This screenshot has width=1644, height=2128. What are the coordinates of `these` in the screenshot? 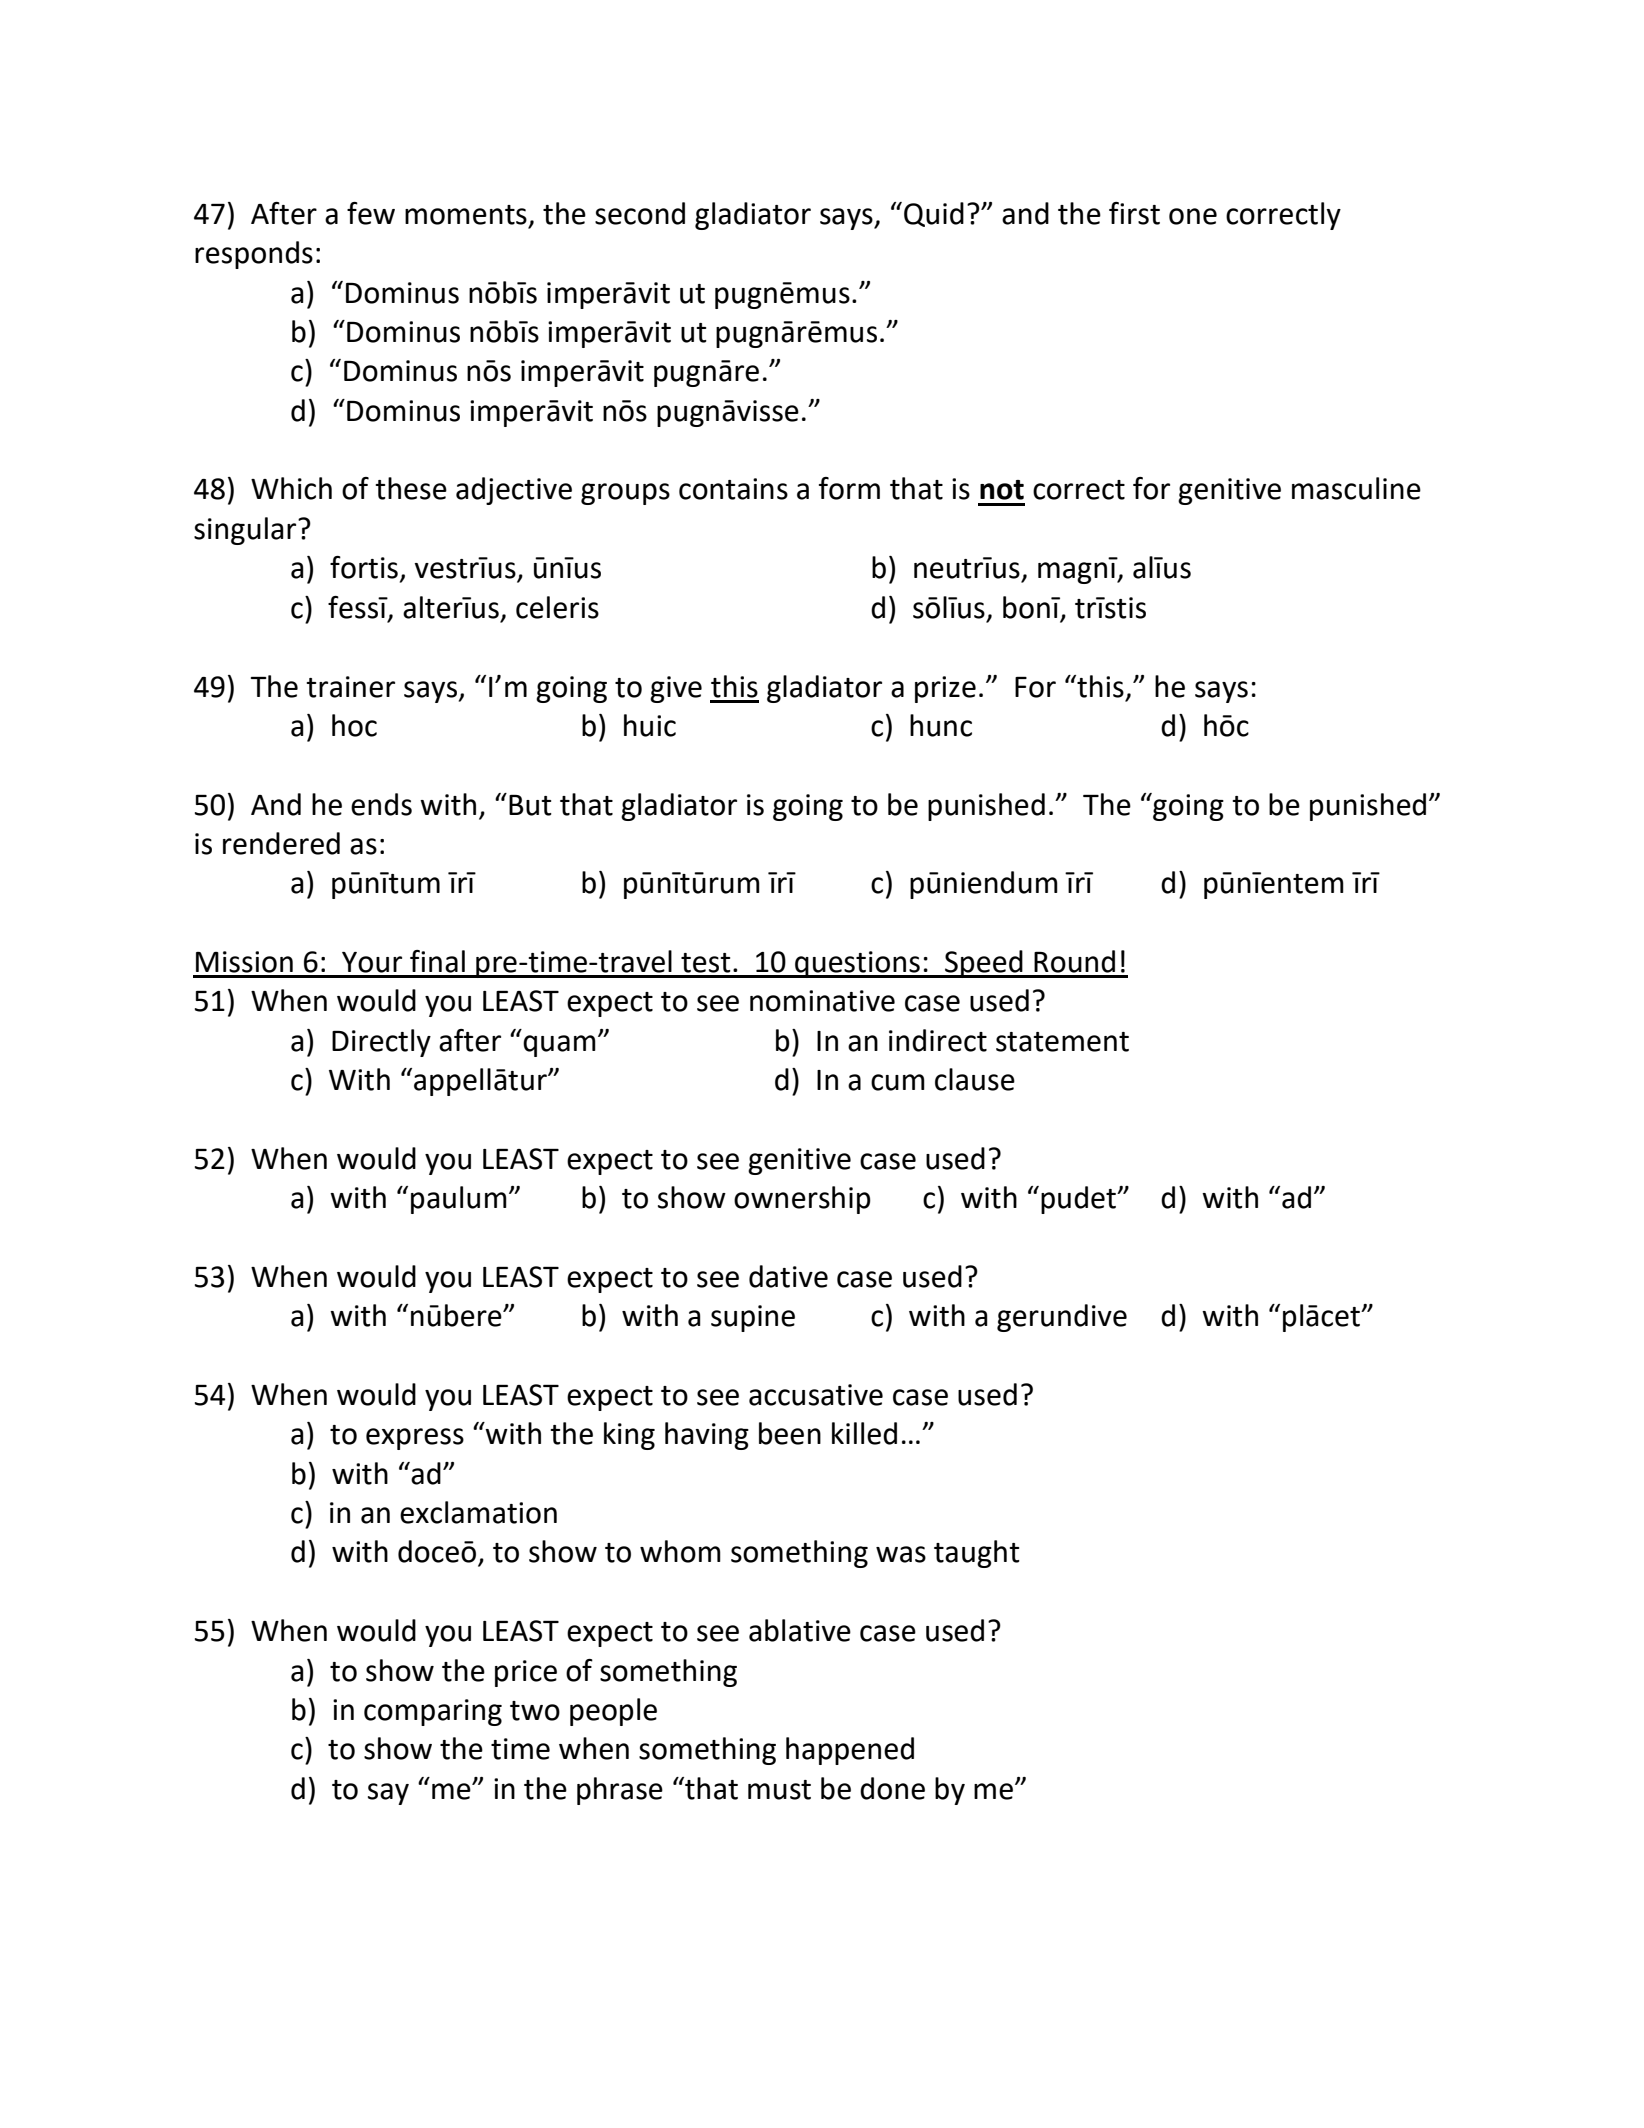 It's located at (411, 488).
